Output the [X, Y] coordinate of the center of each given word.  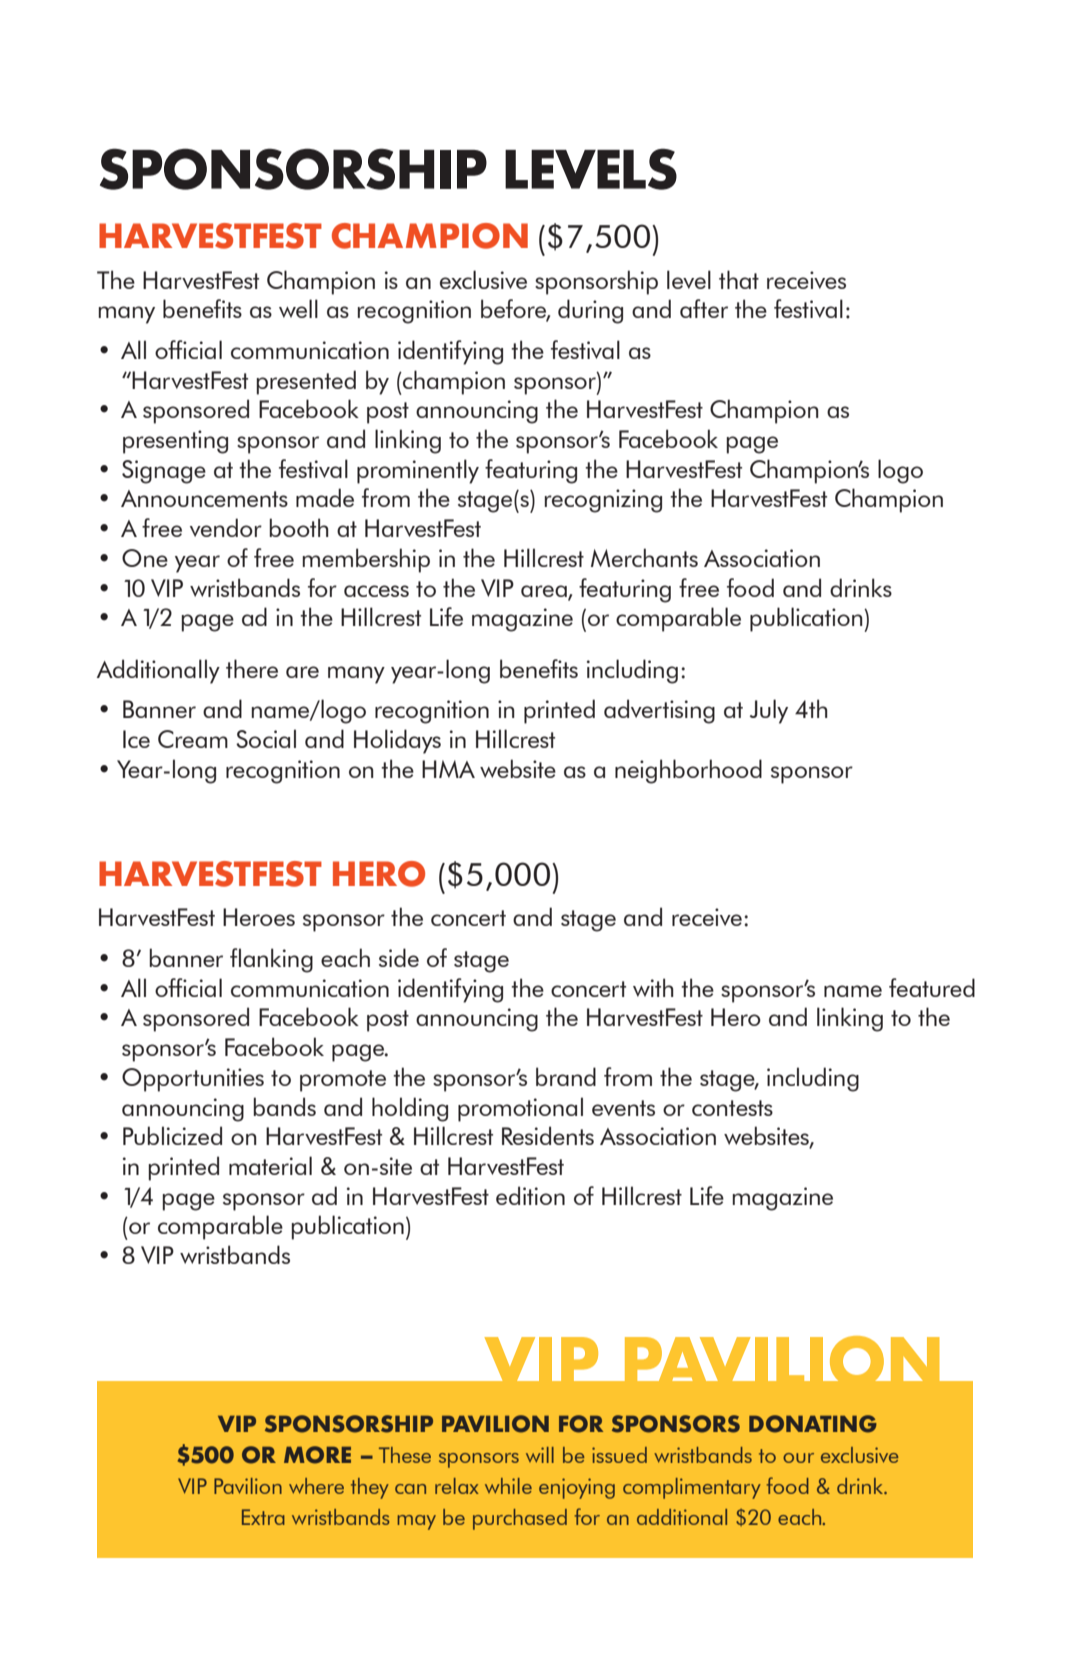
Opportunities [193, 1080]
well [298, 308]
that [739, 279]
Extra [263, 1517]
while [508, 1486]
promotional [520, 1109]
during [590, 311]
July [769, 711]
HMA [448, 769]
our [798, 1458]
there [252, 668]
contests [732, 1108]
